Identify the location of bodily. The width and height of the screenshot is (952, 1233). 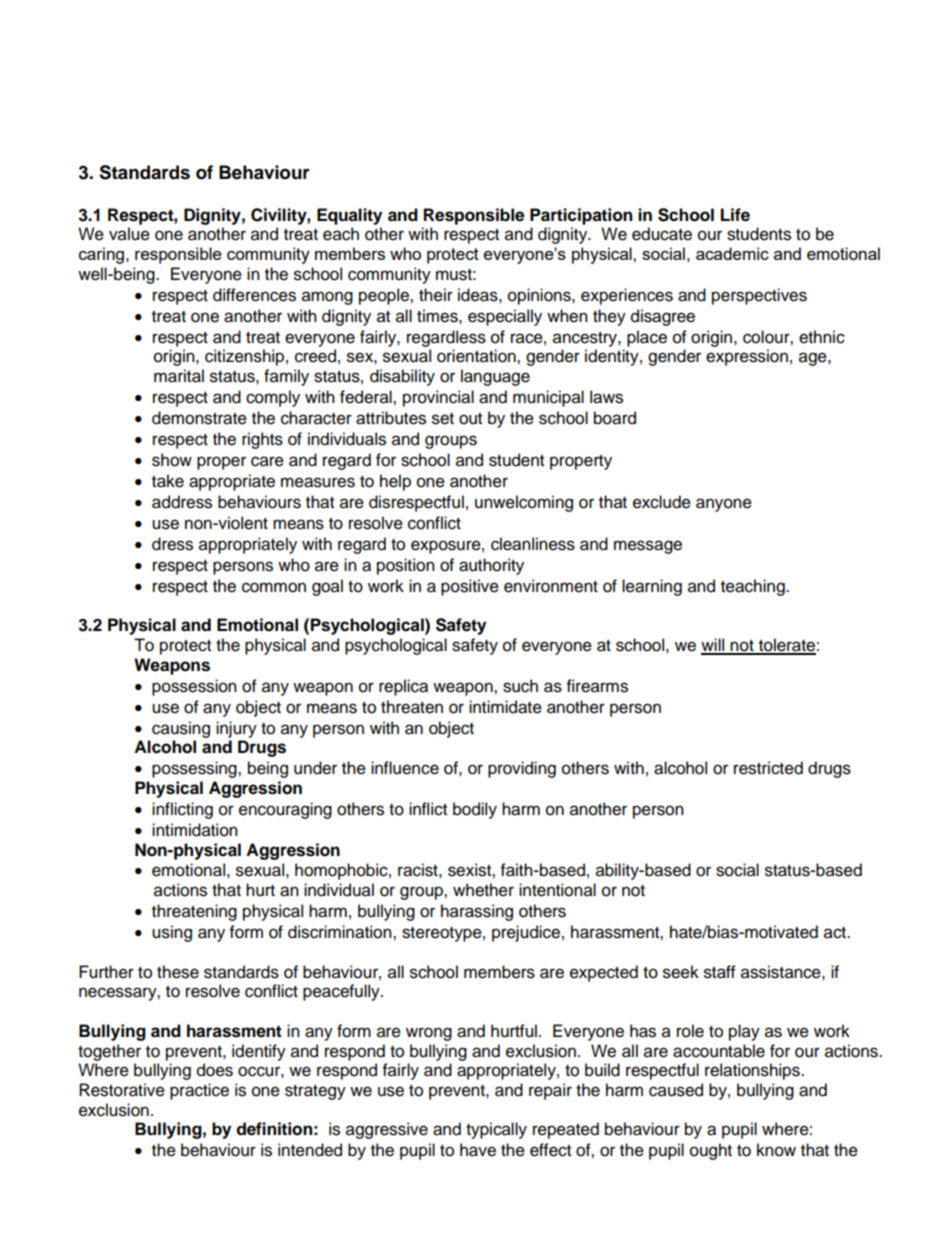
(475, 810).
